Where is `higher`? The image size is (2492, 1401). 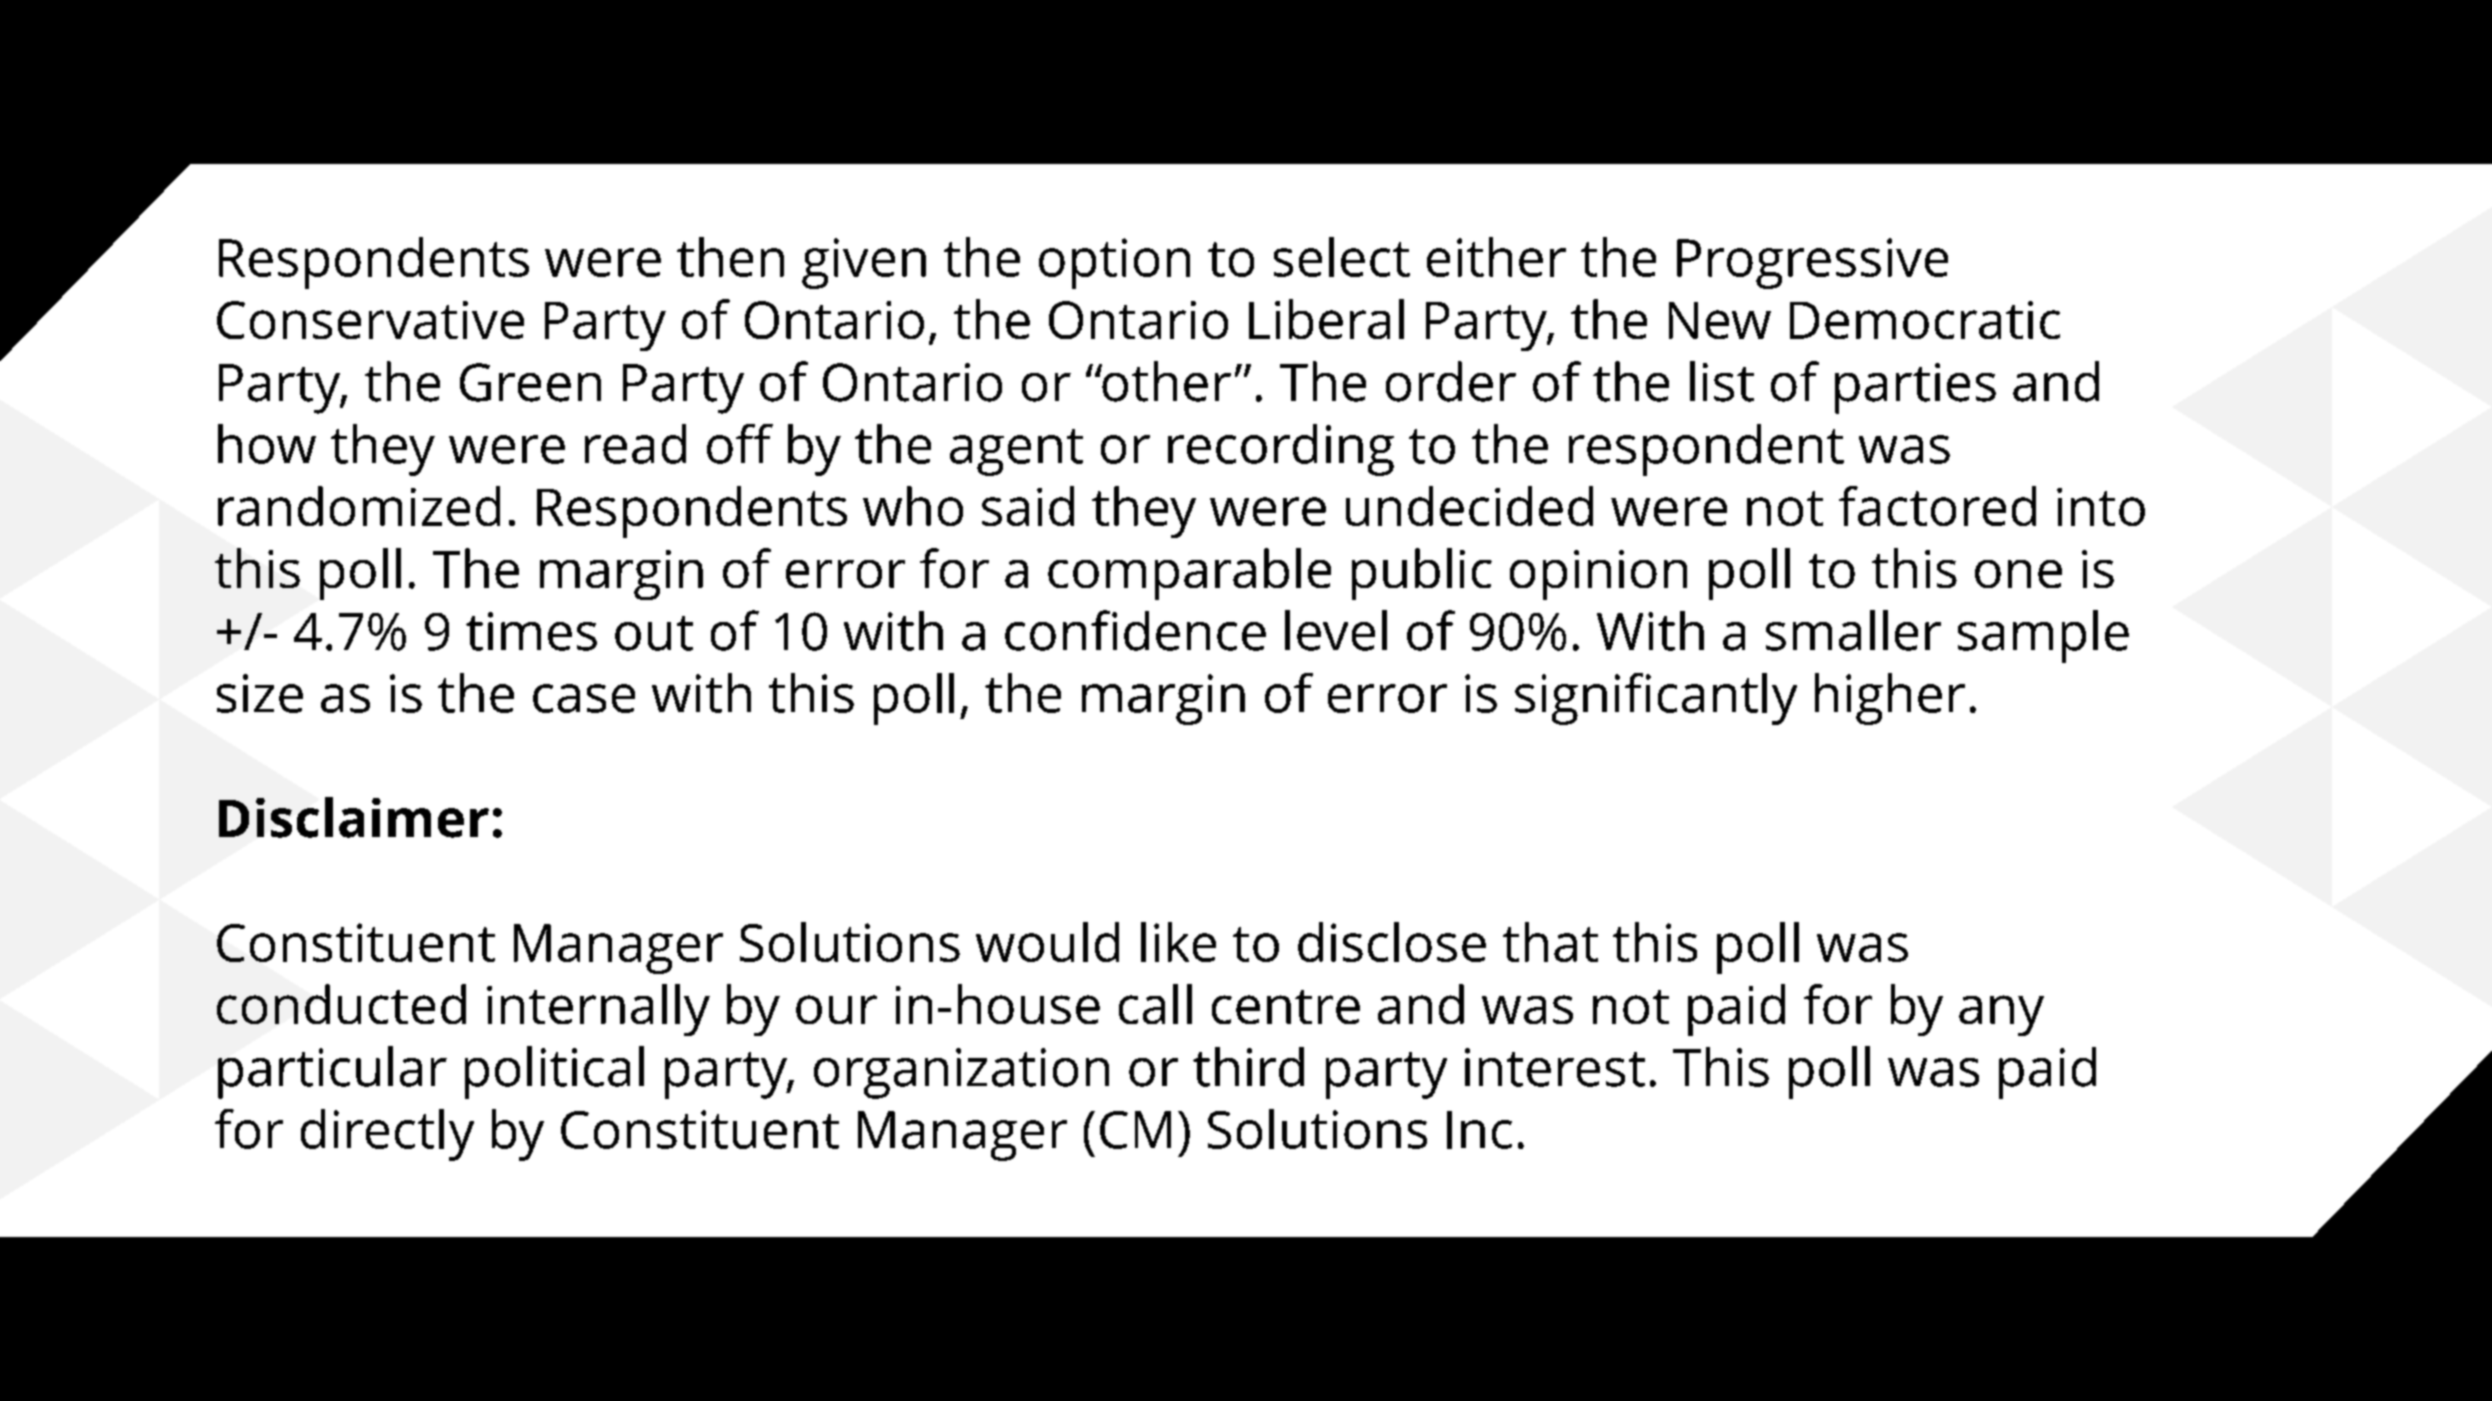
higher is located at coordinates (1890, 699).
